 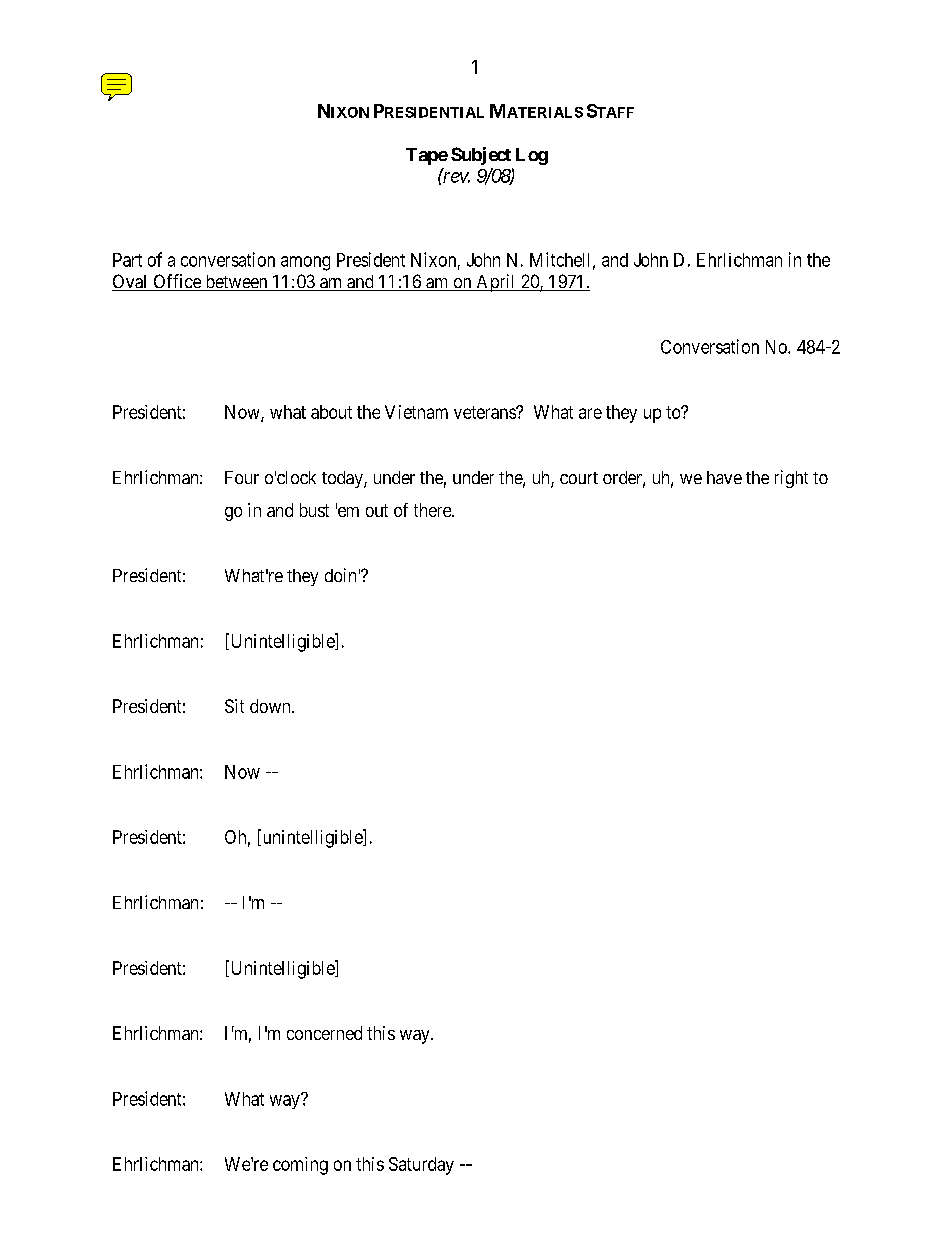 What do you see at coordinates (271, 706) in the document?
I see `down` at bounding box center [271, 706].
